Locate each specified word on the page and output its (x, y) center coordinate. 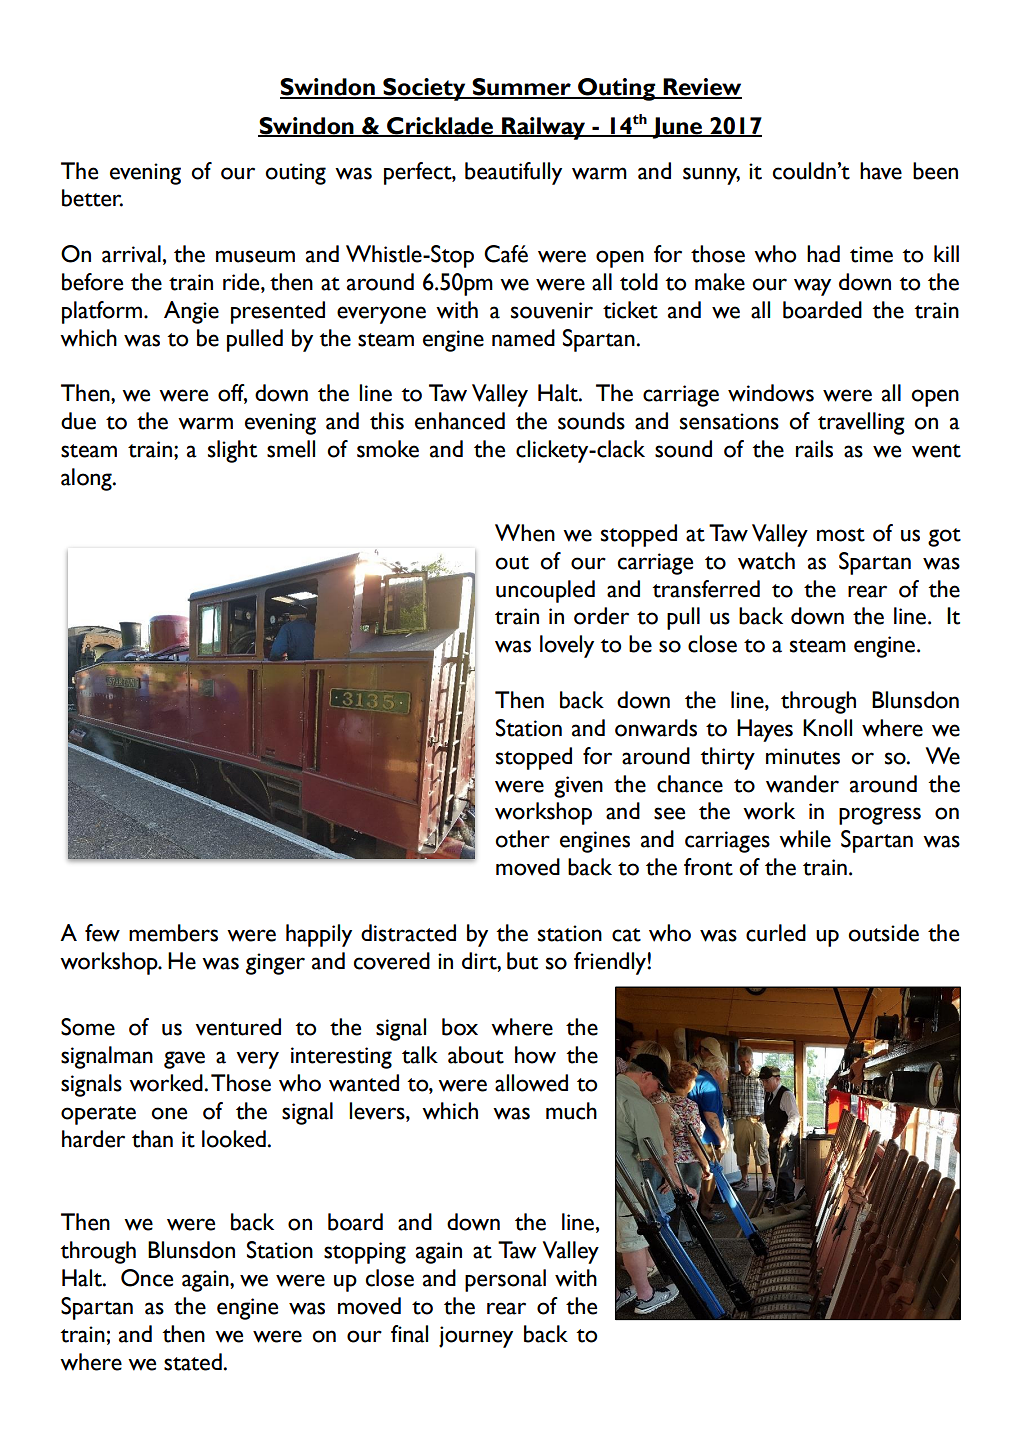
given (578, 787)
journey (476, 1337)
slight (232, 451)
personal (505, 1280)
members (173, 933)
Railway (543, 128)
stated (193, 1362)
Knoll (827, 728)
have (881, 171)
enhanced (460, 421)
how (535, 1055)
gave (184, 1060)
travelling (861, 423)
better (92, 198)
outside (883, 933)
